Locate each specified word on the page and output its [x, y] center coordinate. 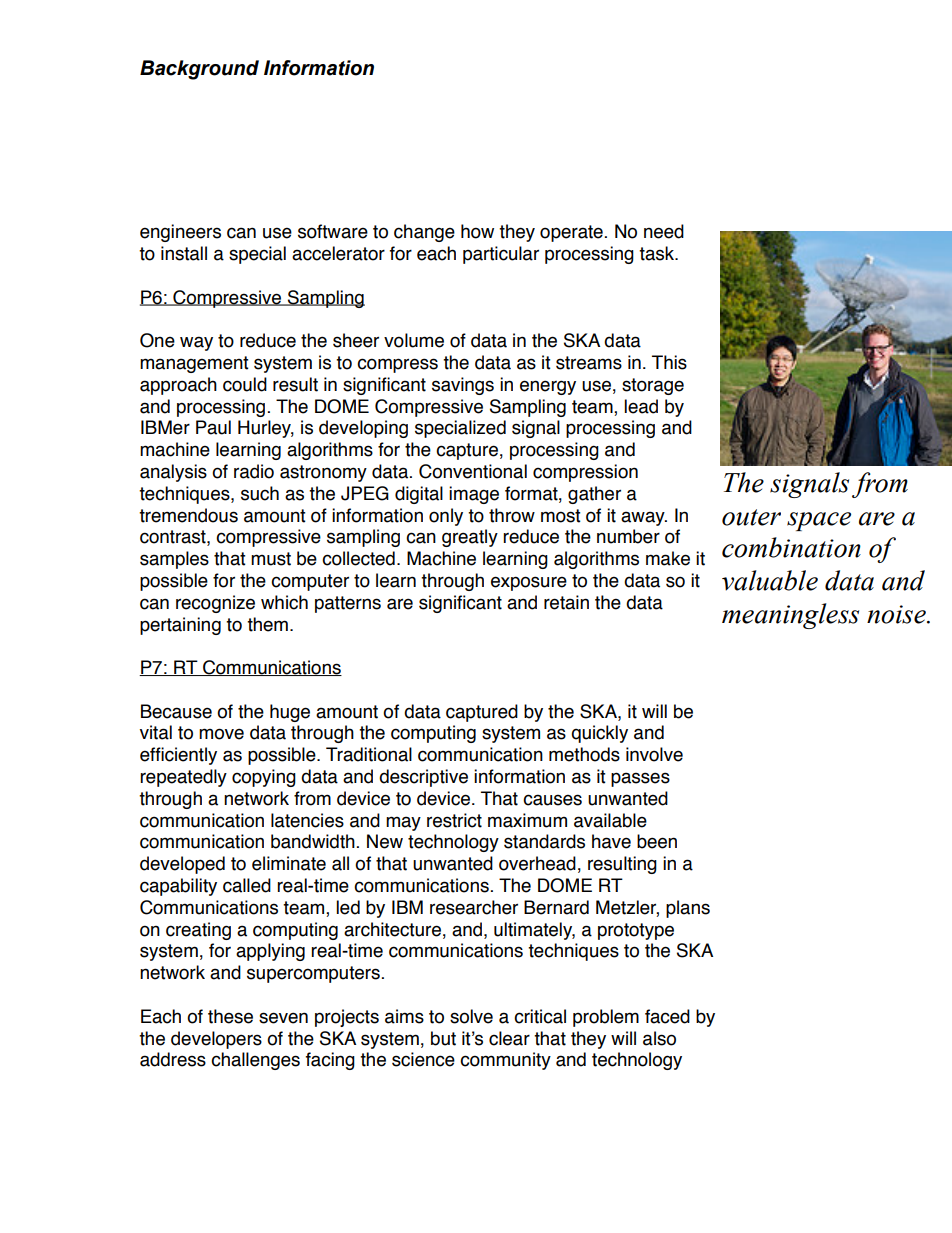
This [669, 362]
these [230, 1016]
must [271, 559]
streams [589, 363]
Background [199, 70]
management [194, 364]
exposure [529, 583]
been [657, 841]
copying [264, 778]
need [664, 231]
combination [791, 547]
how [477, 231]
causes [552, 800]
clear [509, 1038]
